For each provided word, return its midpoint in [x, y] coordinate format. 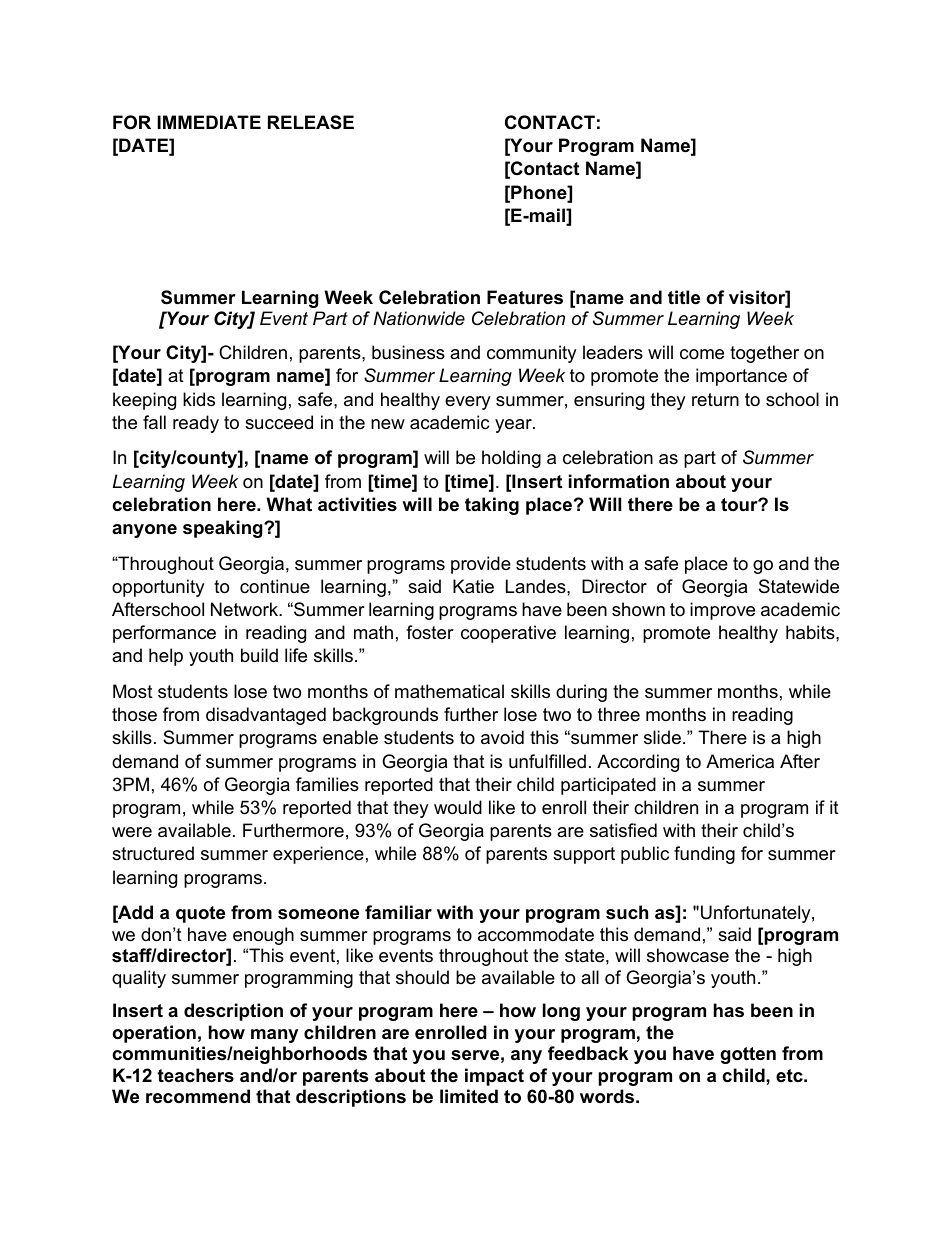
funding [704, 855]
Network [246, 609]
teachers [195, 1075]
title [684, 297]
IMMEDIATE [209, 122]
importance [741, 377]
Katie [473, 586]
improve [722, 611]
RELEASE [311, 122]
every [468, 403]
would [458, 807]
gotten [748, 1055]
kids [199, 399]
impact [494, 1077]
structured [153, 853]
